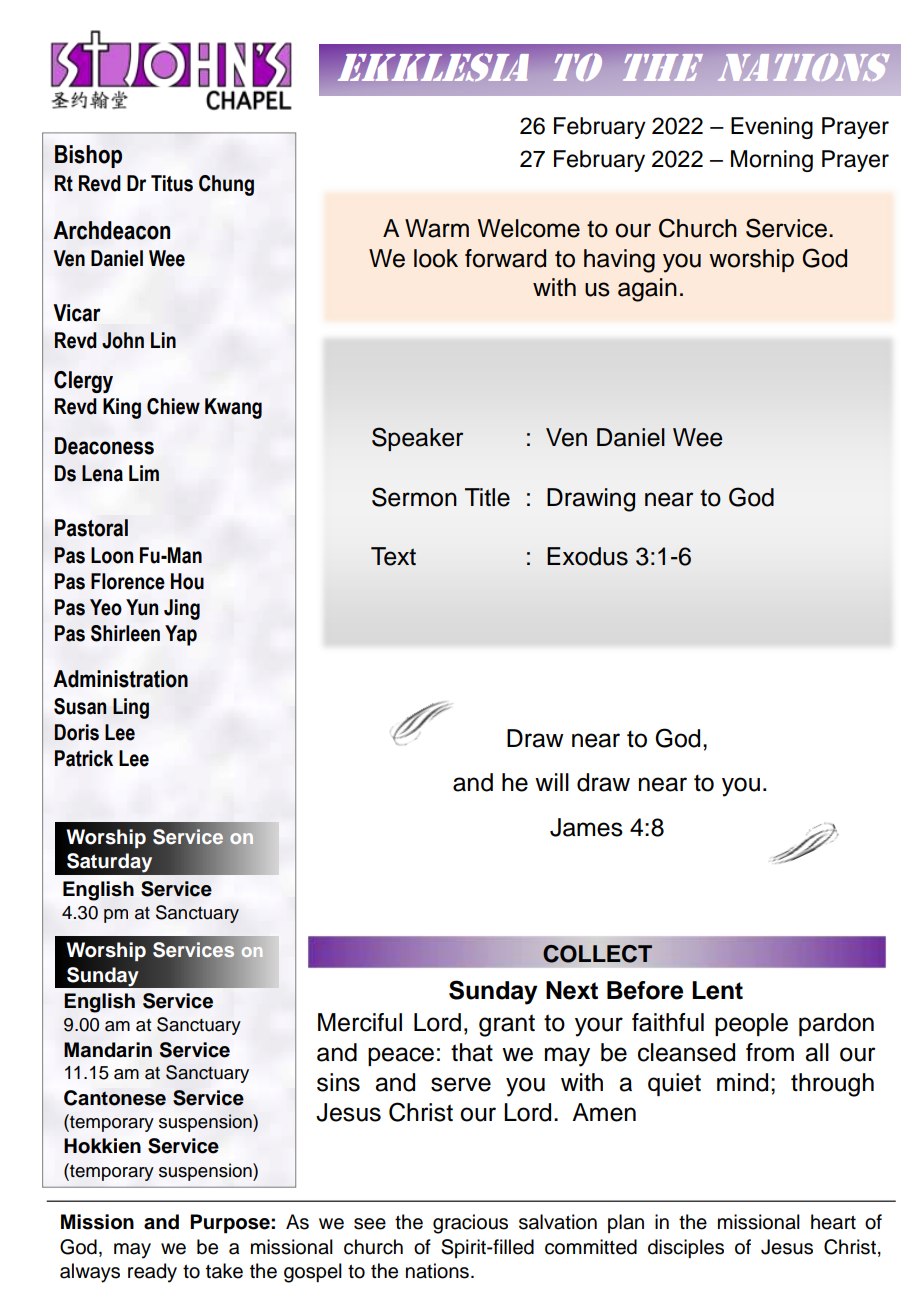 The height and width of the page is (1308, 924). What do you see at coordinates (587, 556) in the page?
I see `Exodus` at bounding box center [587, 556].
